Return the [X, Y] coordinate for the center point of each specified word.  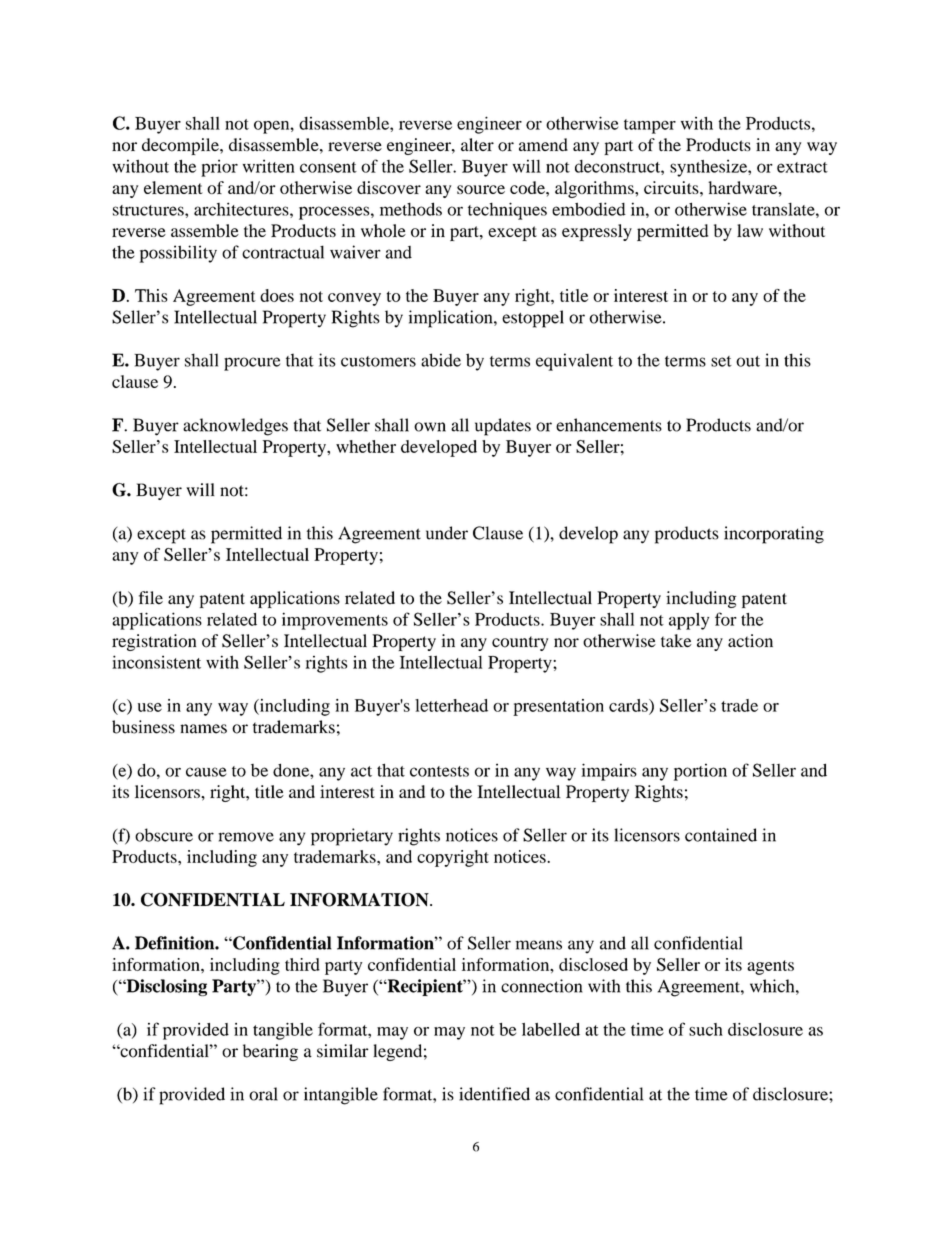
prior [219, 168]
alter [477, 144]
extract [802, 167]
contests [439, 771]
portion [700, 772]
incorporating [774, 535]
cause [206, 772]
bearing [270, 1052]
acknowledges [235, 427]
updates [503, 427]
